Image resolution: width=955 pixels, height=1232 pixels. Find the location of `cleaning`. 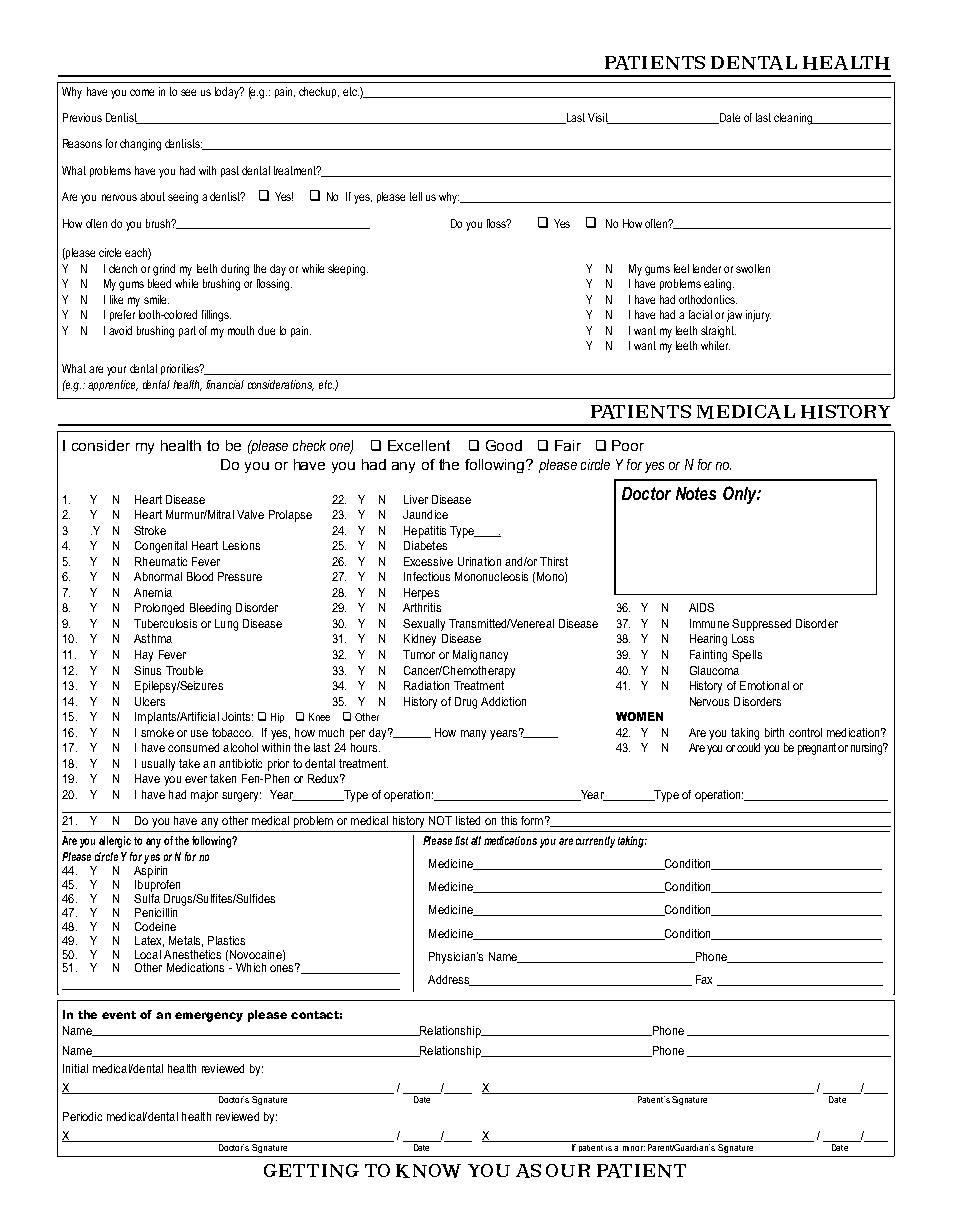

cleaning is located at coordinates (794, 119).
